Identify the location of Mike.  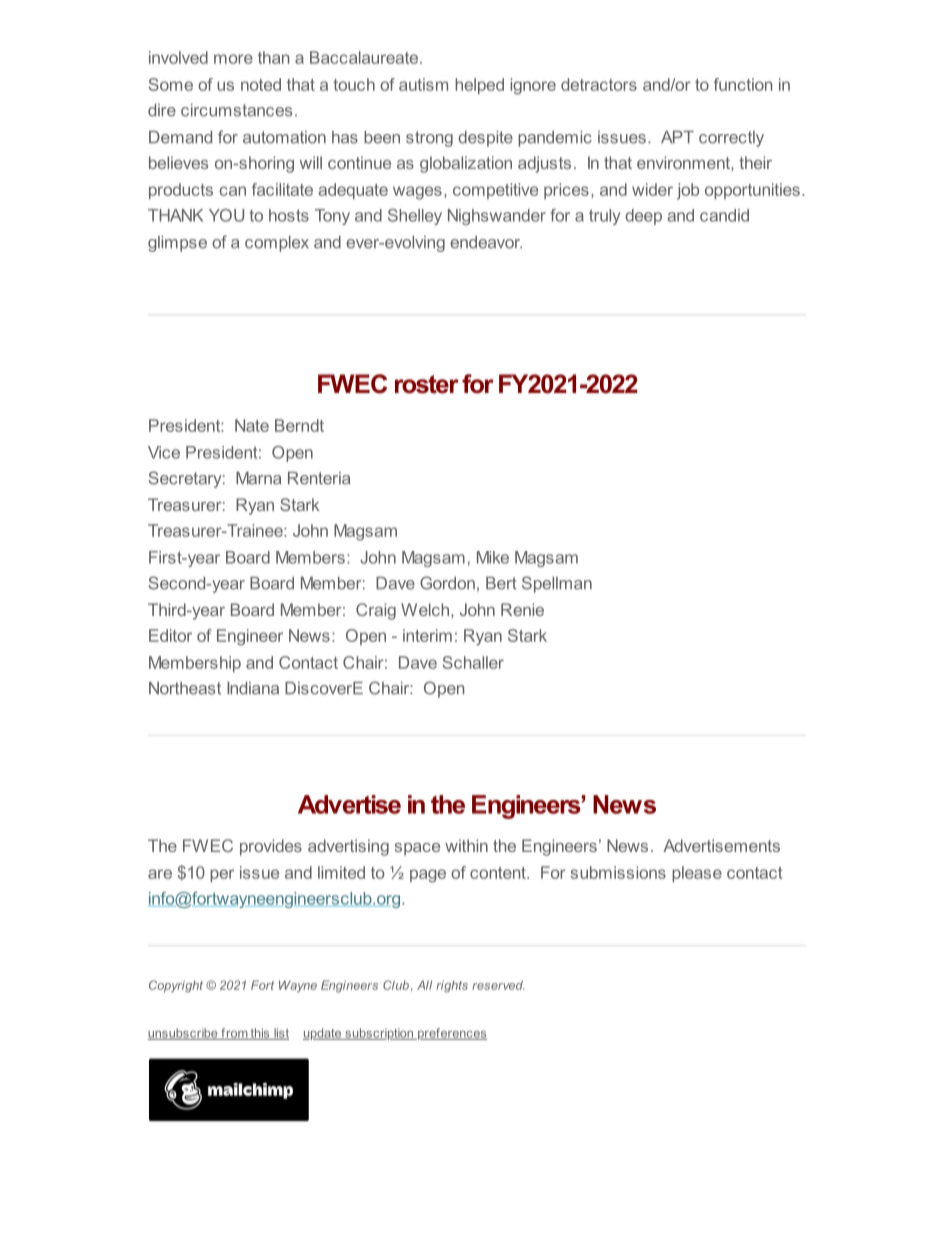
(493, 557).
